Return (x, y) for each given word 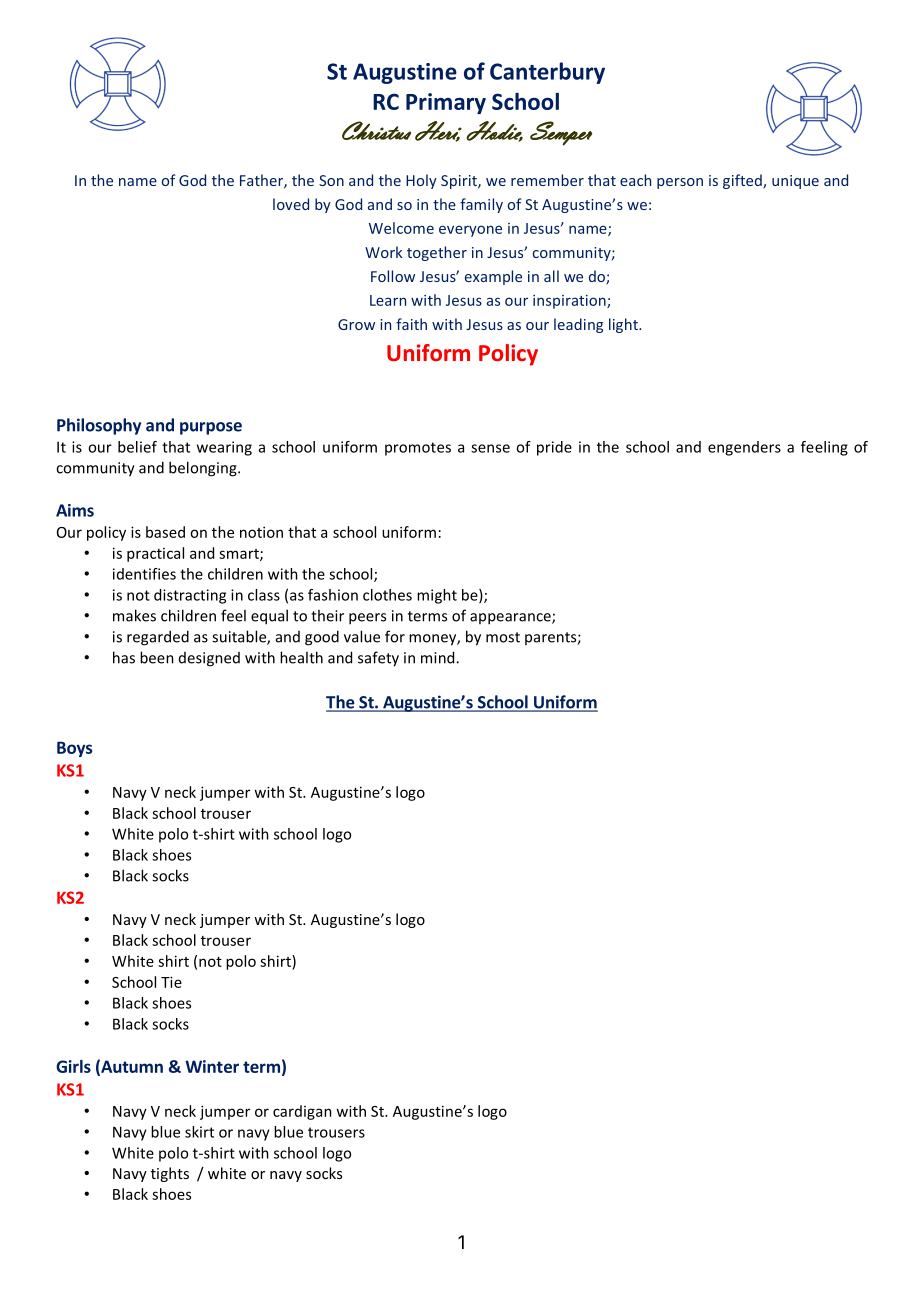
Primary (446, 103)
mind (439, 657)
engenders (744, 448)
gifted (743, 181)
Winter (212, 1066)
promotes (418, 449)
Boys (74, 749)
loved (291, 204)
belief (137, 447)
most (503, 637)
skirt (199, 1132)
